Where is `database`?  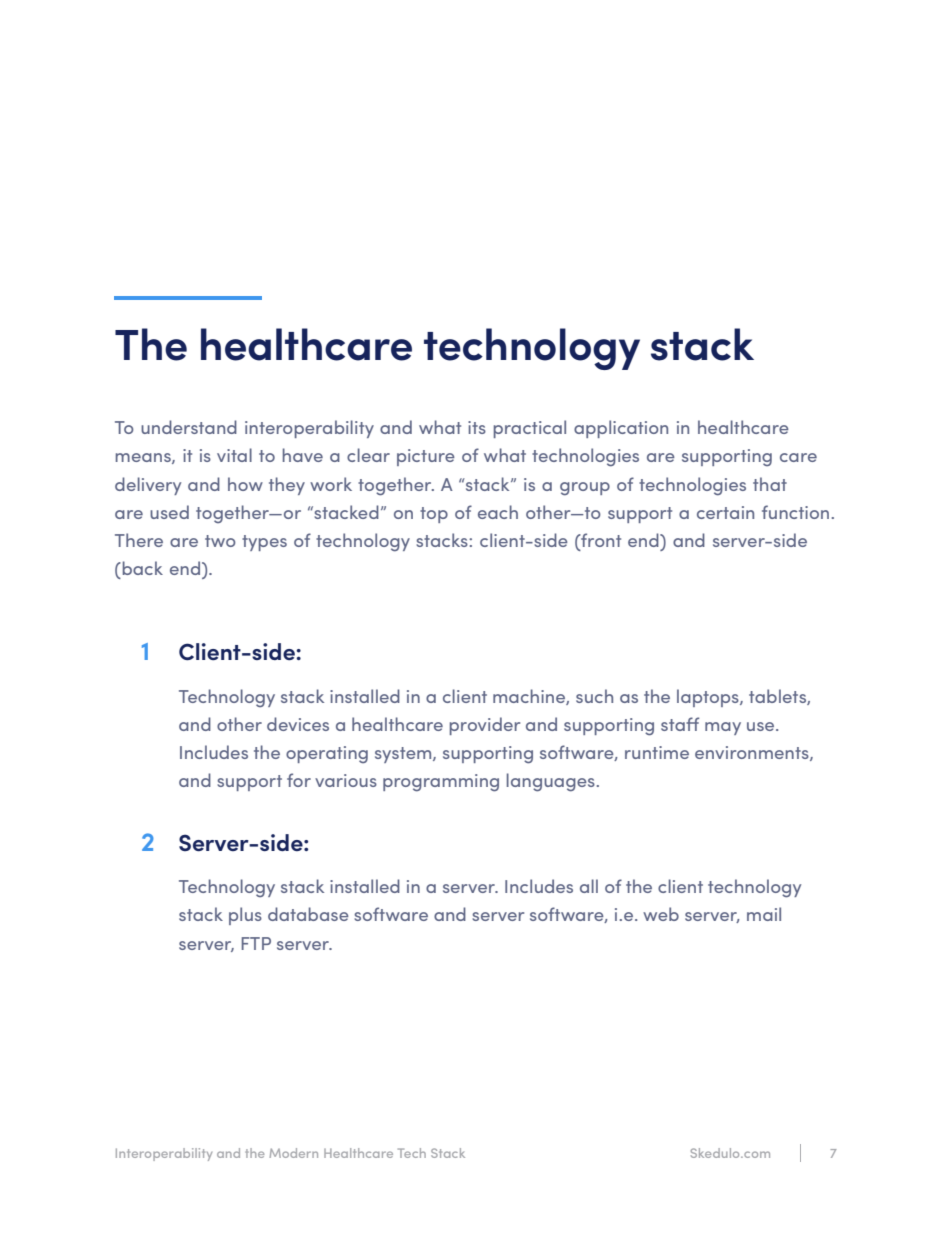
database is located at coordinates (308, 914).
